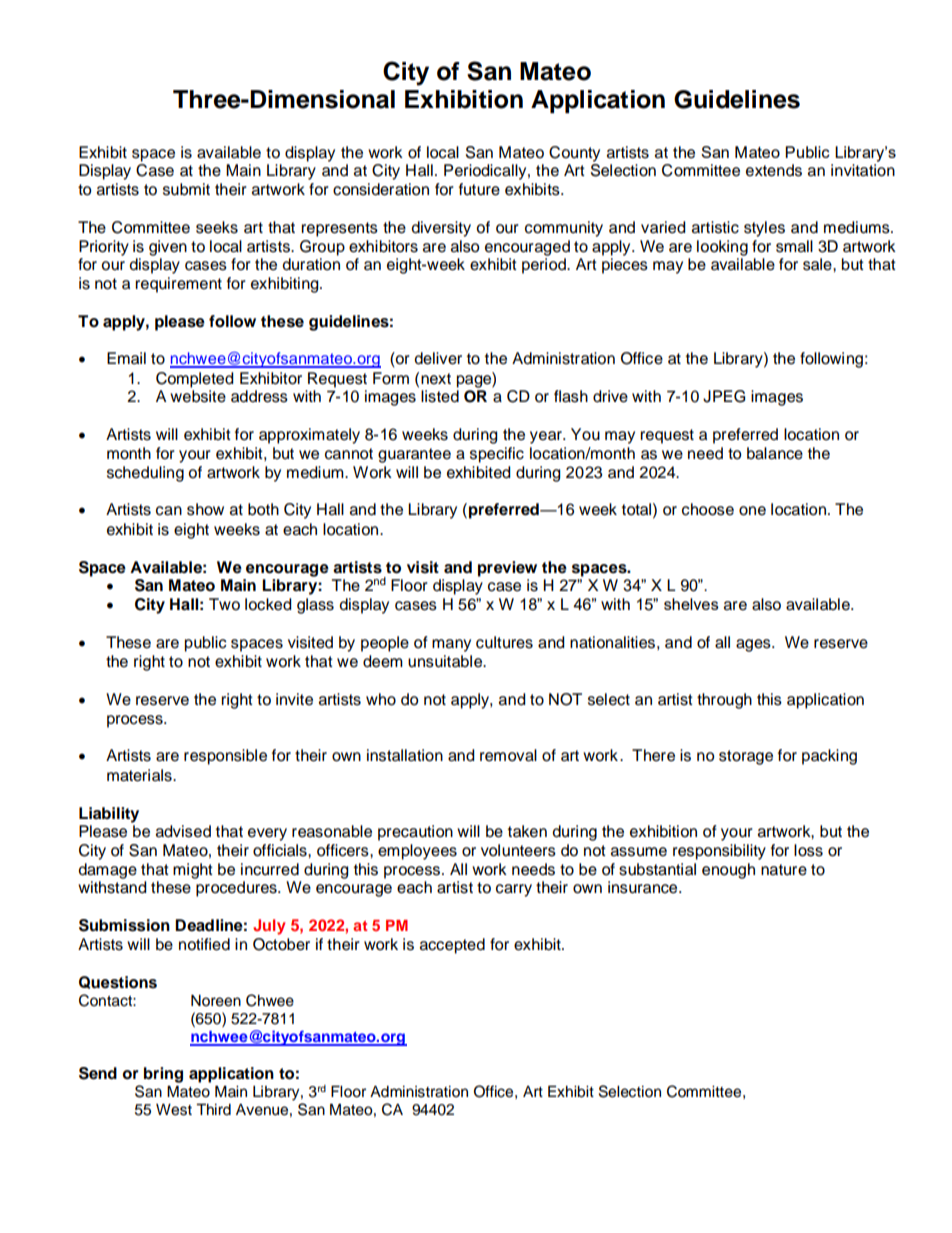 Image resolution: width=952 pixels, height=1233 pixels. Describe the element at coordinates (195, 380) in the image. I see `Completed` at that location.
